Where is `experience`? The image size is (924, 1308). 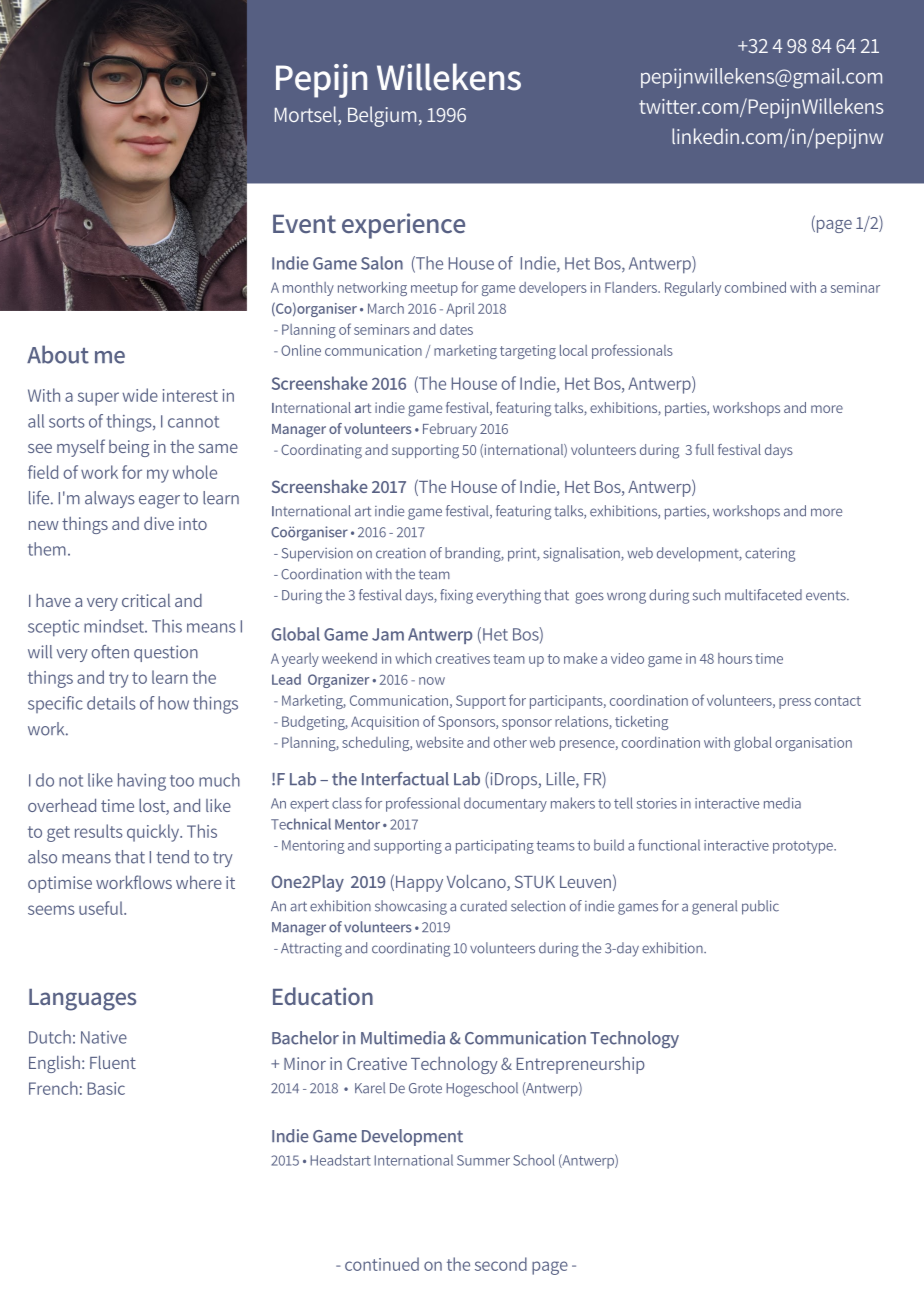
experience is located at coordinates (403, 226).
